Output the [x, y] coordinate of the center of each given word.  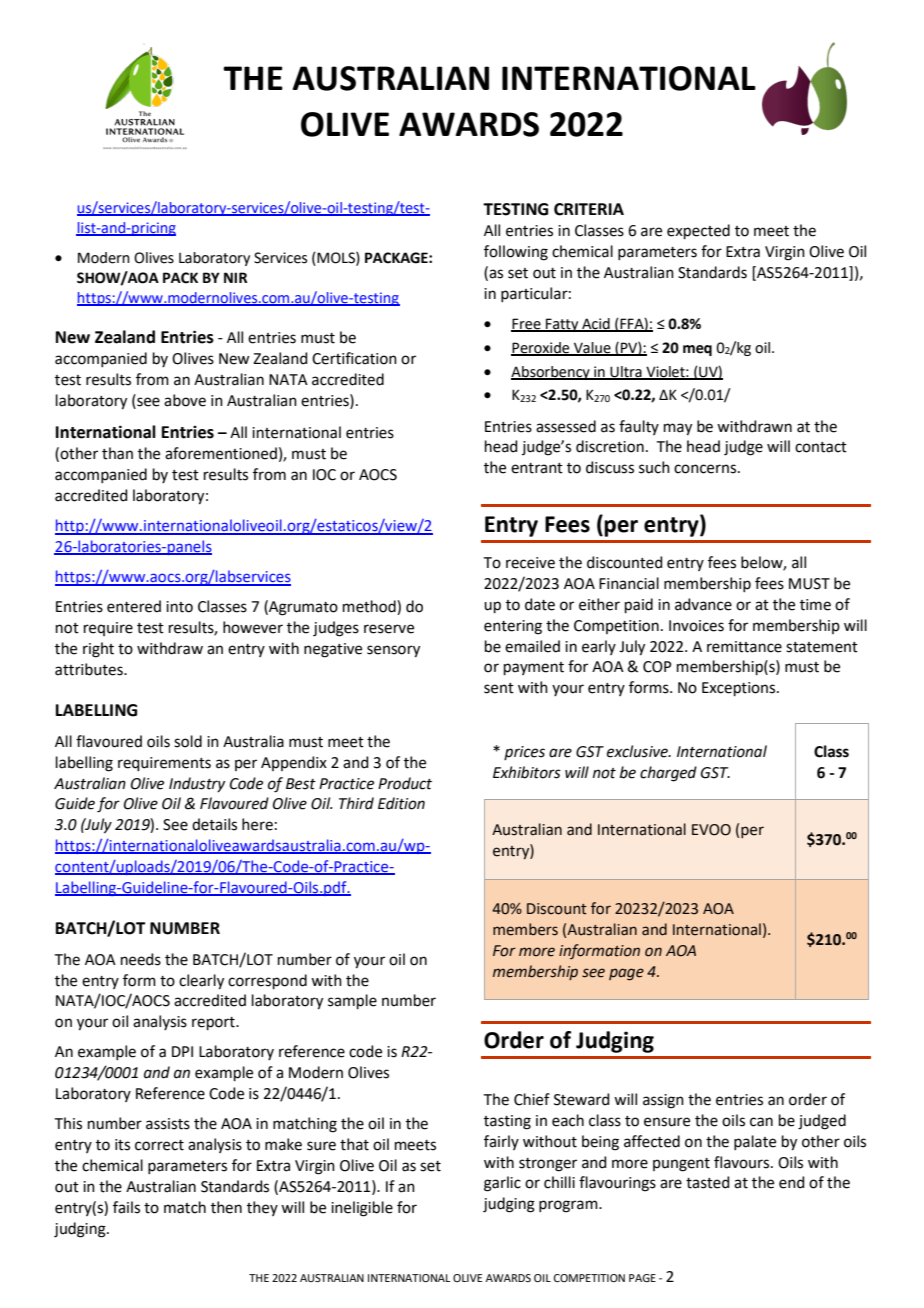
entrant [537, 468]
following [516, 253]
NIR [235, 277]
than [117, 453]
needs [141, 959]
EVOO [711, 830]
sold [188, 741]
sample [352, 1001]
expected [698, 231]
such [654, 467]
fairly [501, 1142]
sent [499, 688]
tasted [708, 1182]
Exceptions [740, 689]
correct [159, 1145]
